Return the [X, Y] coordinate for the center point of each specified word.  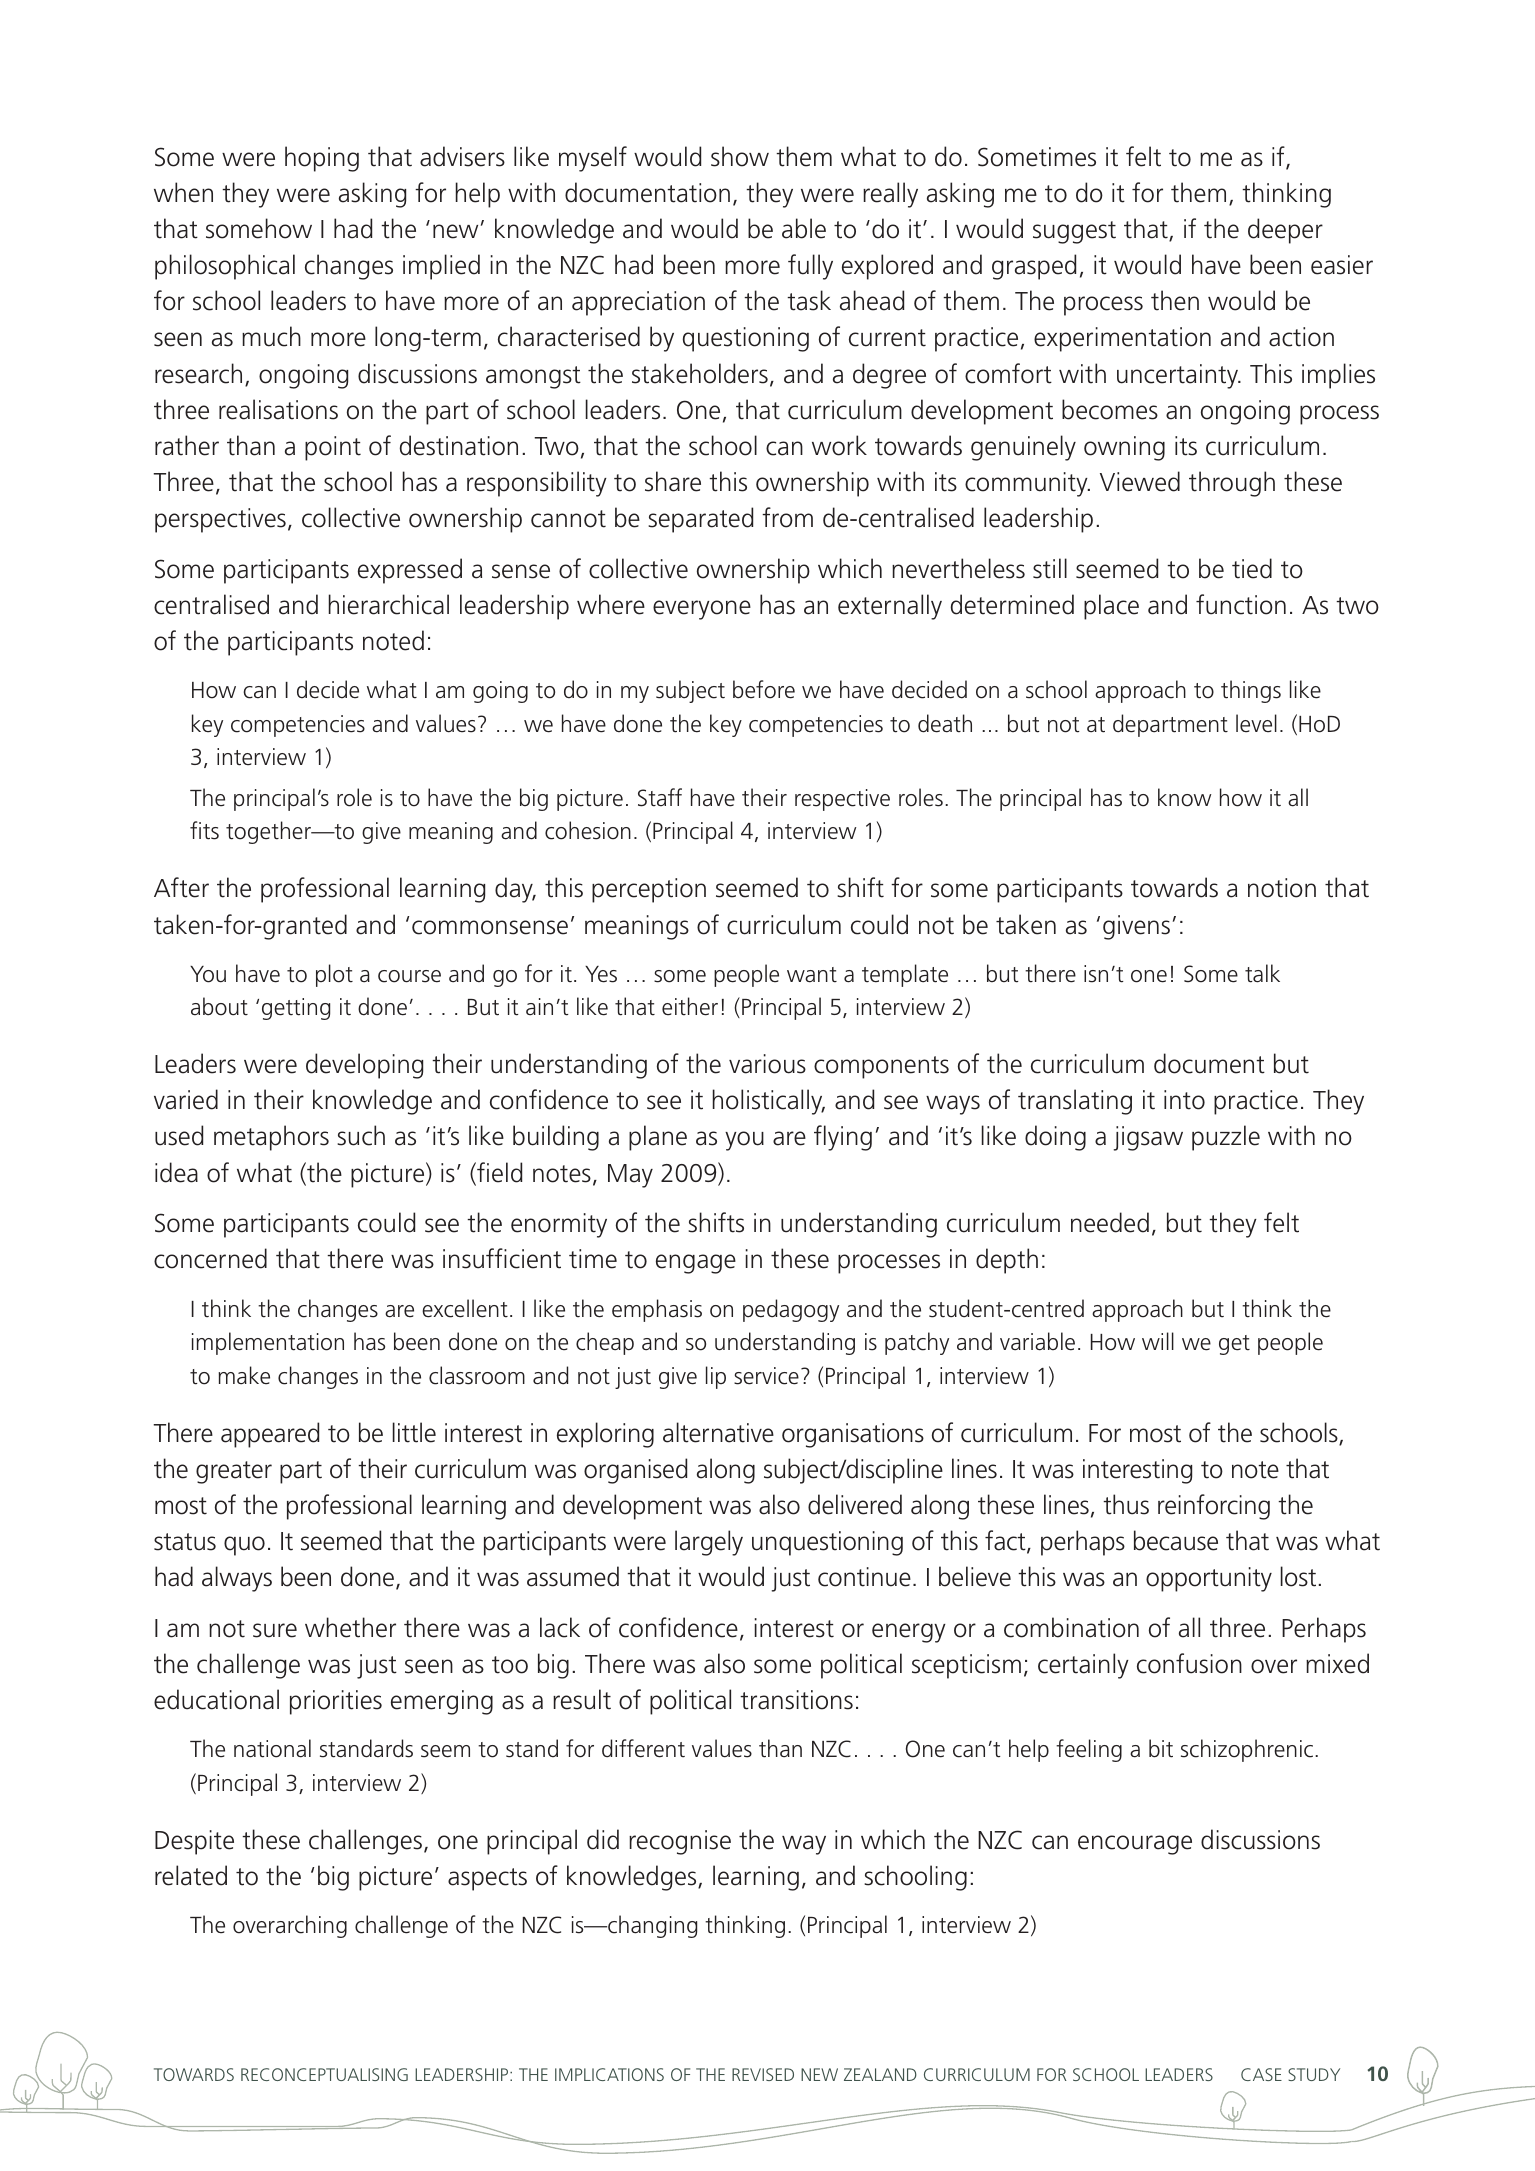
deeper [1285, 231]
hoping [322, 159]
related [191, 1875]
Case [1261, 2074]
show [740, 156]
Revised [763, 2074]
